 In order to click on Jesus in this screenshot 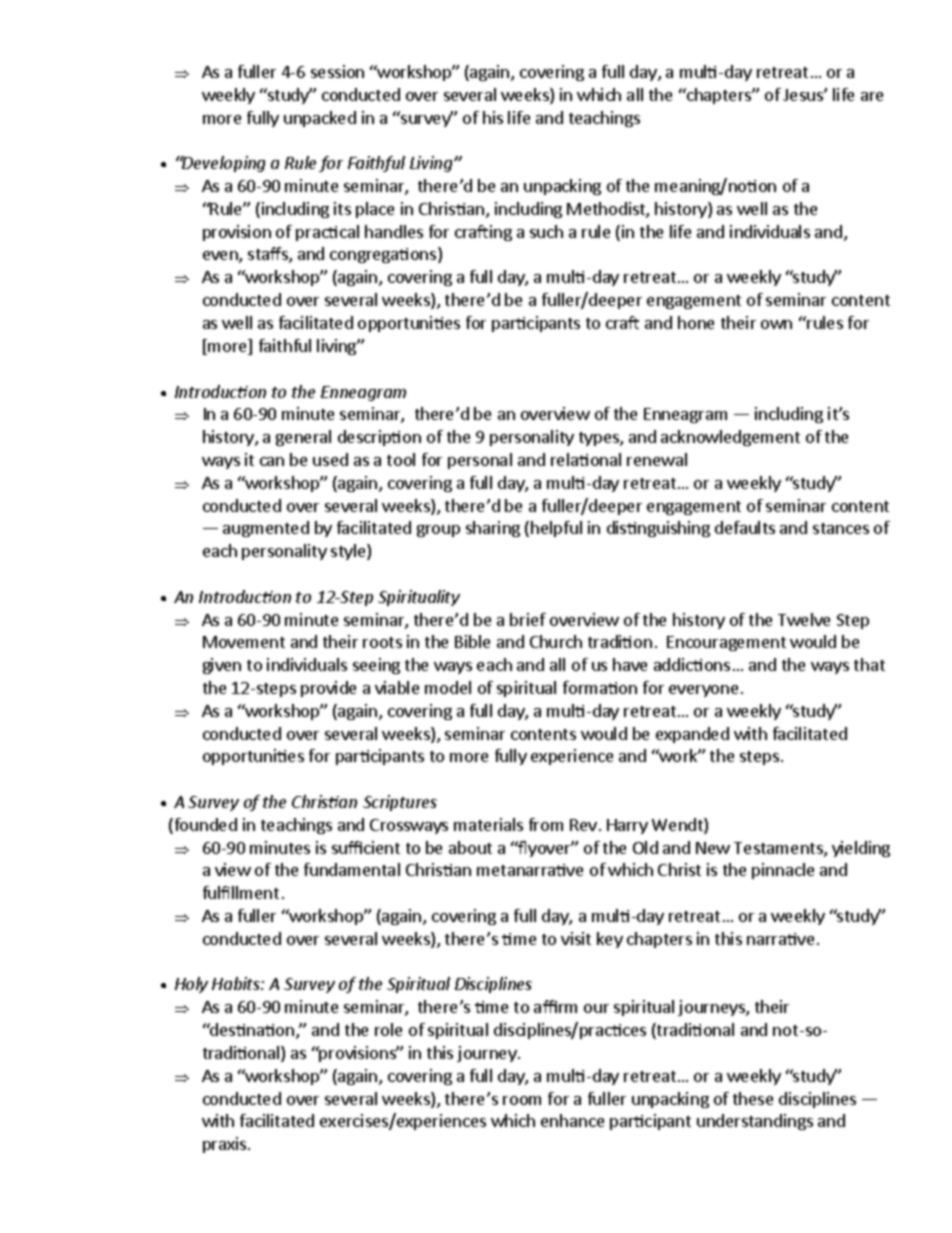, I will do `click(804, 95)`.
